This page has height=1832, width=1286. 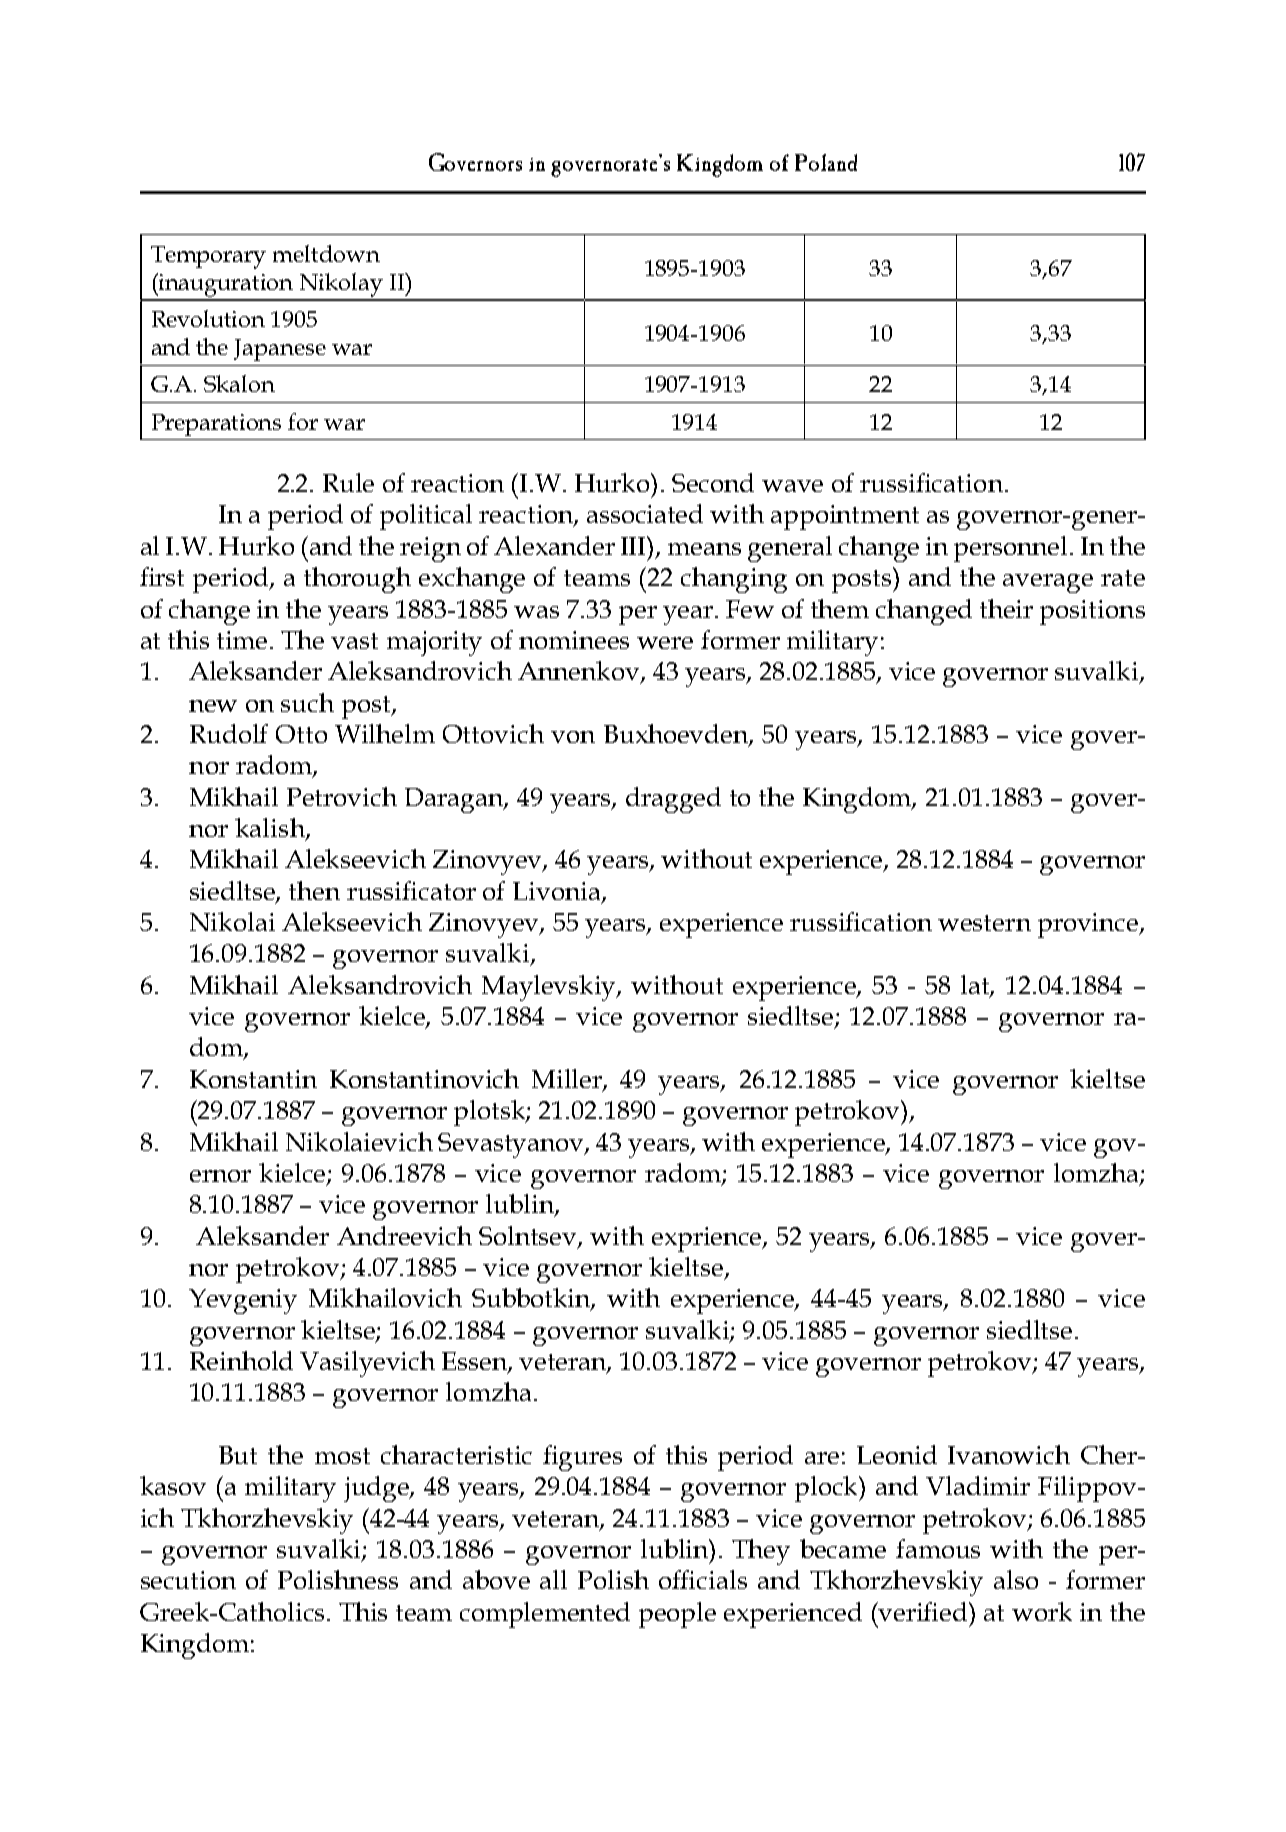 I want to click on time, so click(x=244, y=640).
